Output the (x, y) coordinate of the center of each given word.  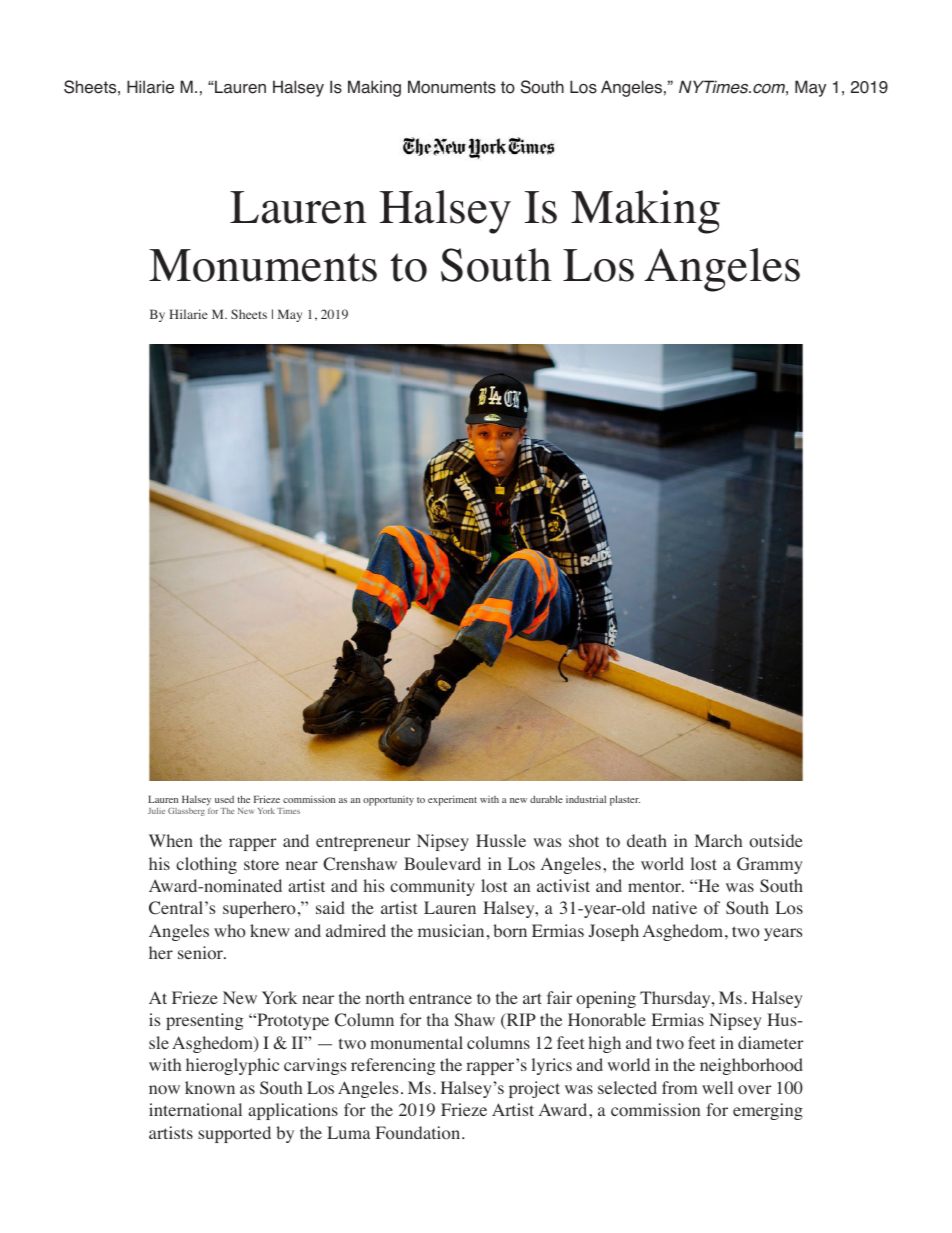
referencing (393, 1066)
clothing (206, 865)
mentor (655, 887)
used (224, 799)
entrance (440, 998)
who (230, 931)
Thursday (676, 999)
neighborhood (751, 1066)
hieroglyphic (232, 1066)
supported (234, 1134)
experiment (452, 800)
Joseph (614, 932)
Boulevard (442, 864)
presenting (204, 1021)
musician (451, 930)
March (718, 840)
